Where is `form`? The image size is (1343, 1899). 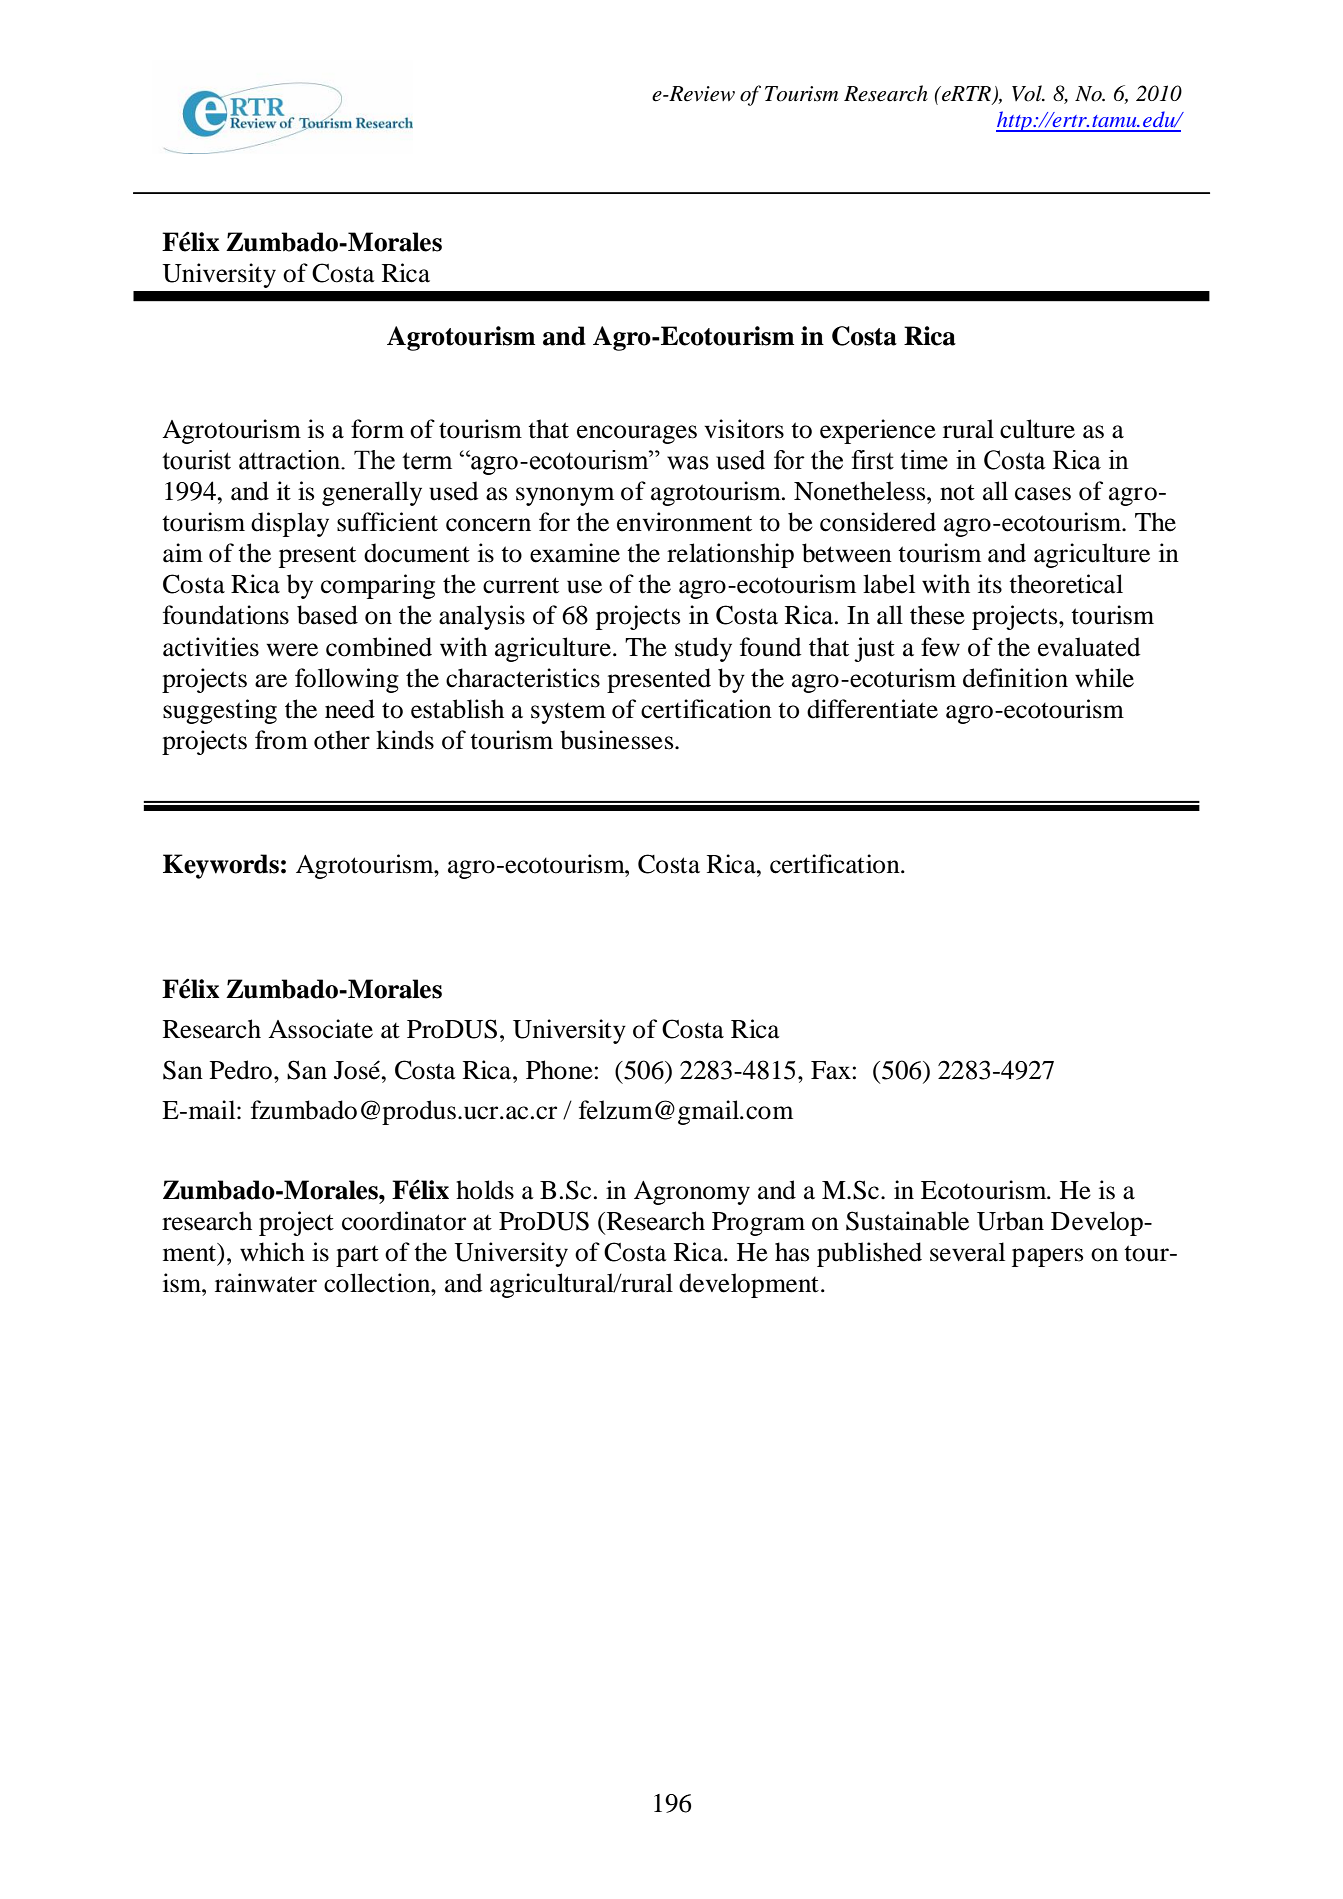 form is located at coordinates (377, 429).
